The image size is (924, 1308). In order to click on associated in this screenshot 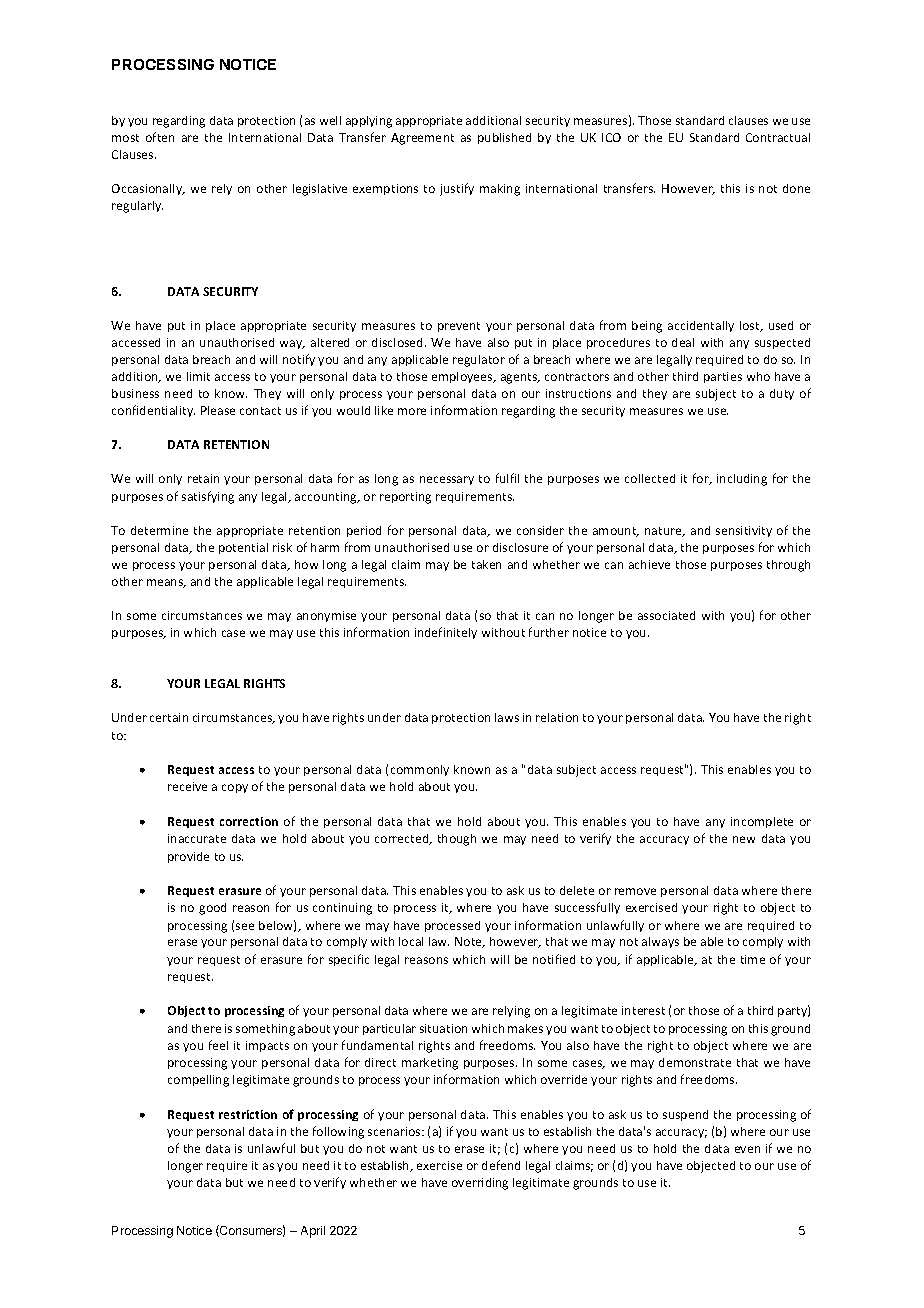, I will do `click(666, 615)`.
